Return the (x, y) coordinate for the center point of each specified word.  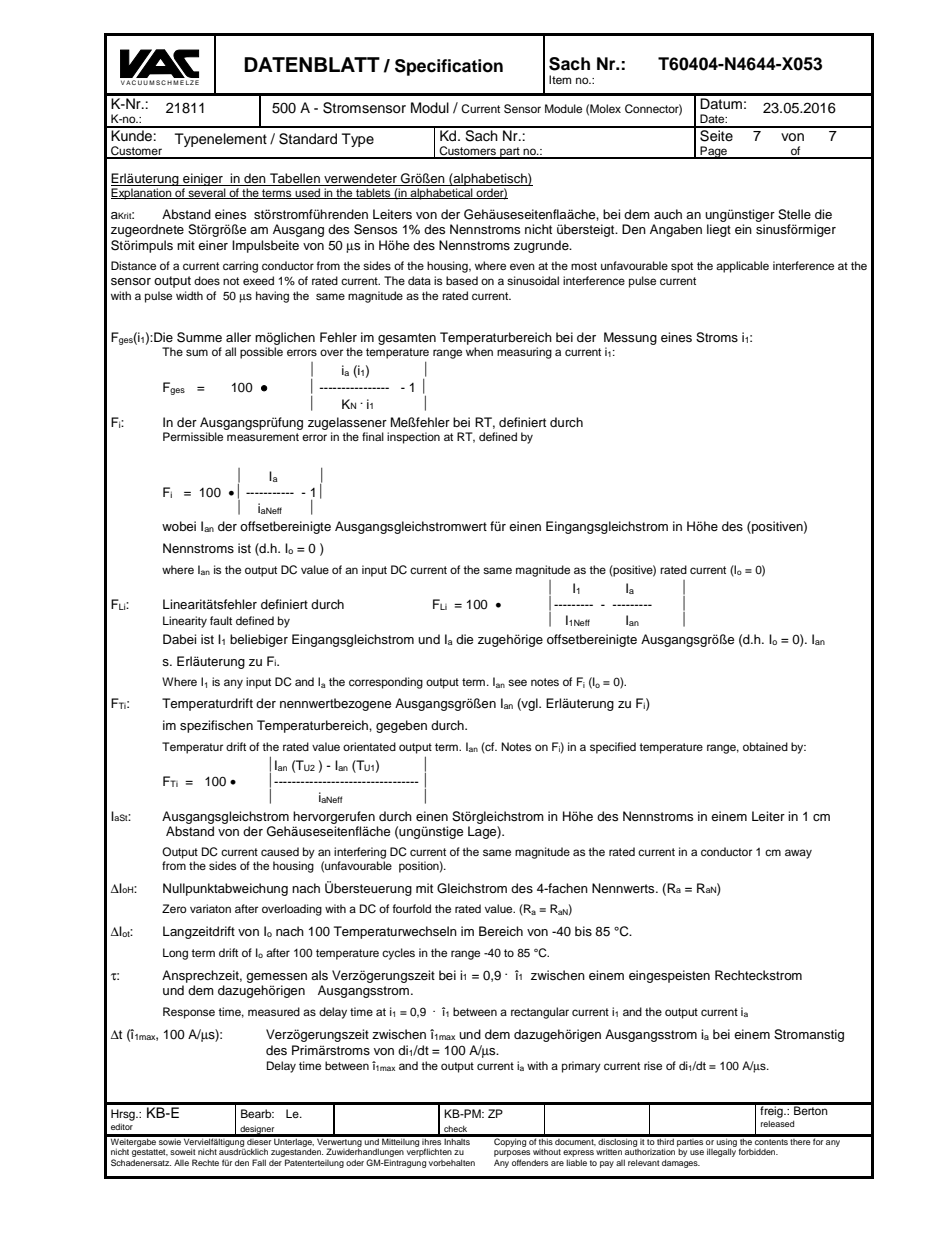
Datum (721, 104)
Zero (174, 908)
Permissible (193, 436)
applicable (742, 267)
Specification (449, 67)
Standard (308, 139)
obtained (765, 746)
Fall (259, 1162)
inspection (413, 438)
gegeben (401, 726)
